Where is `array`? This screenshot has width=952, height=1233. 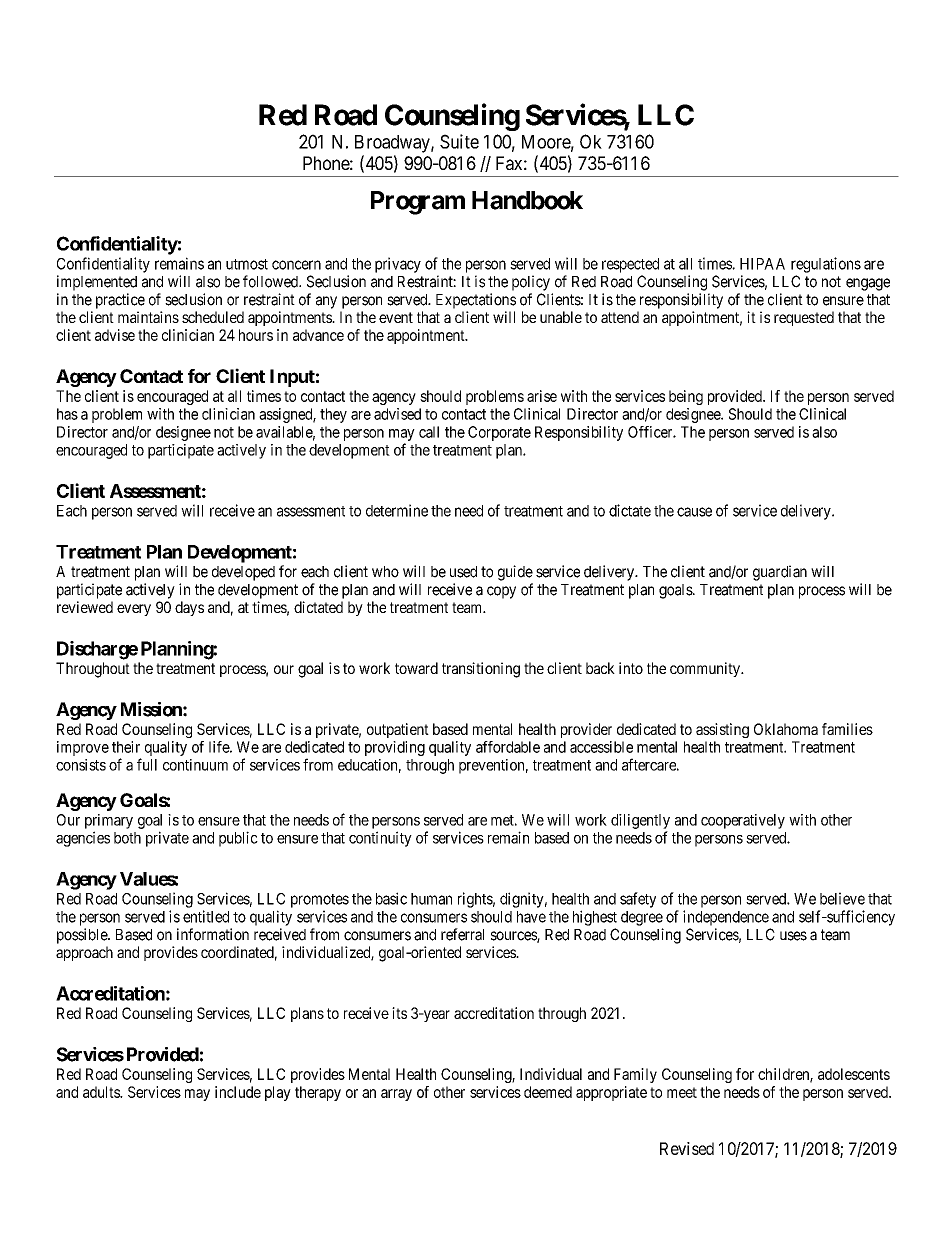
array is located at coordinates (396, 1095).
